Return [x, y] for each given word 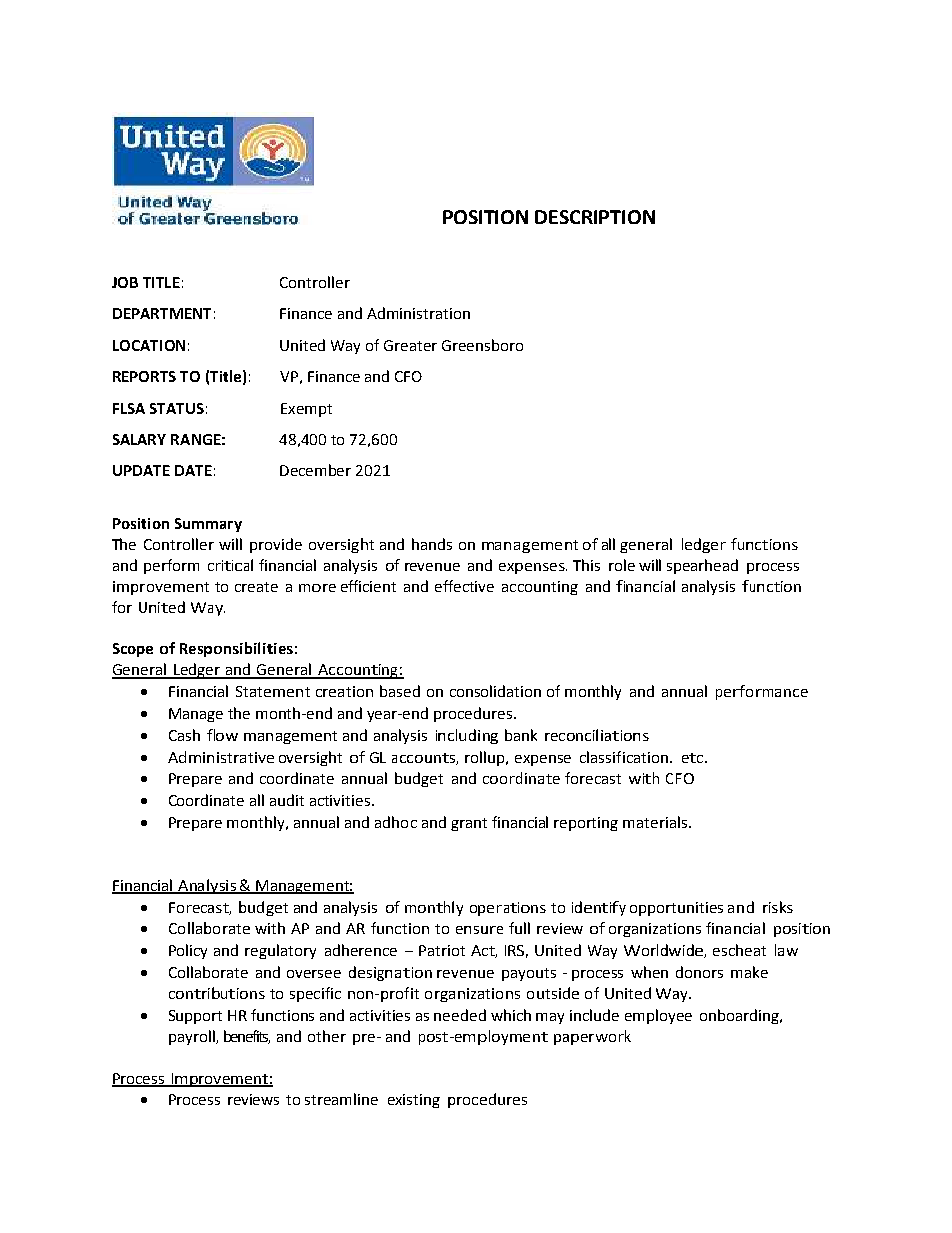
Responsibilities [236, 649]
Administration [418, 313]
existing [414, 1101]
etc [694, 758]
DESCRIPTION [595, 217]
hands [432, 544]
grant [469, 824]
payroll [193, 1037]
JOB [125, 282]
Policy [188, 951]
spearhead [702, 566]
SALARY [139, 439]
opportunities [676, 909]
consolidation [495, 691]
